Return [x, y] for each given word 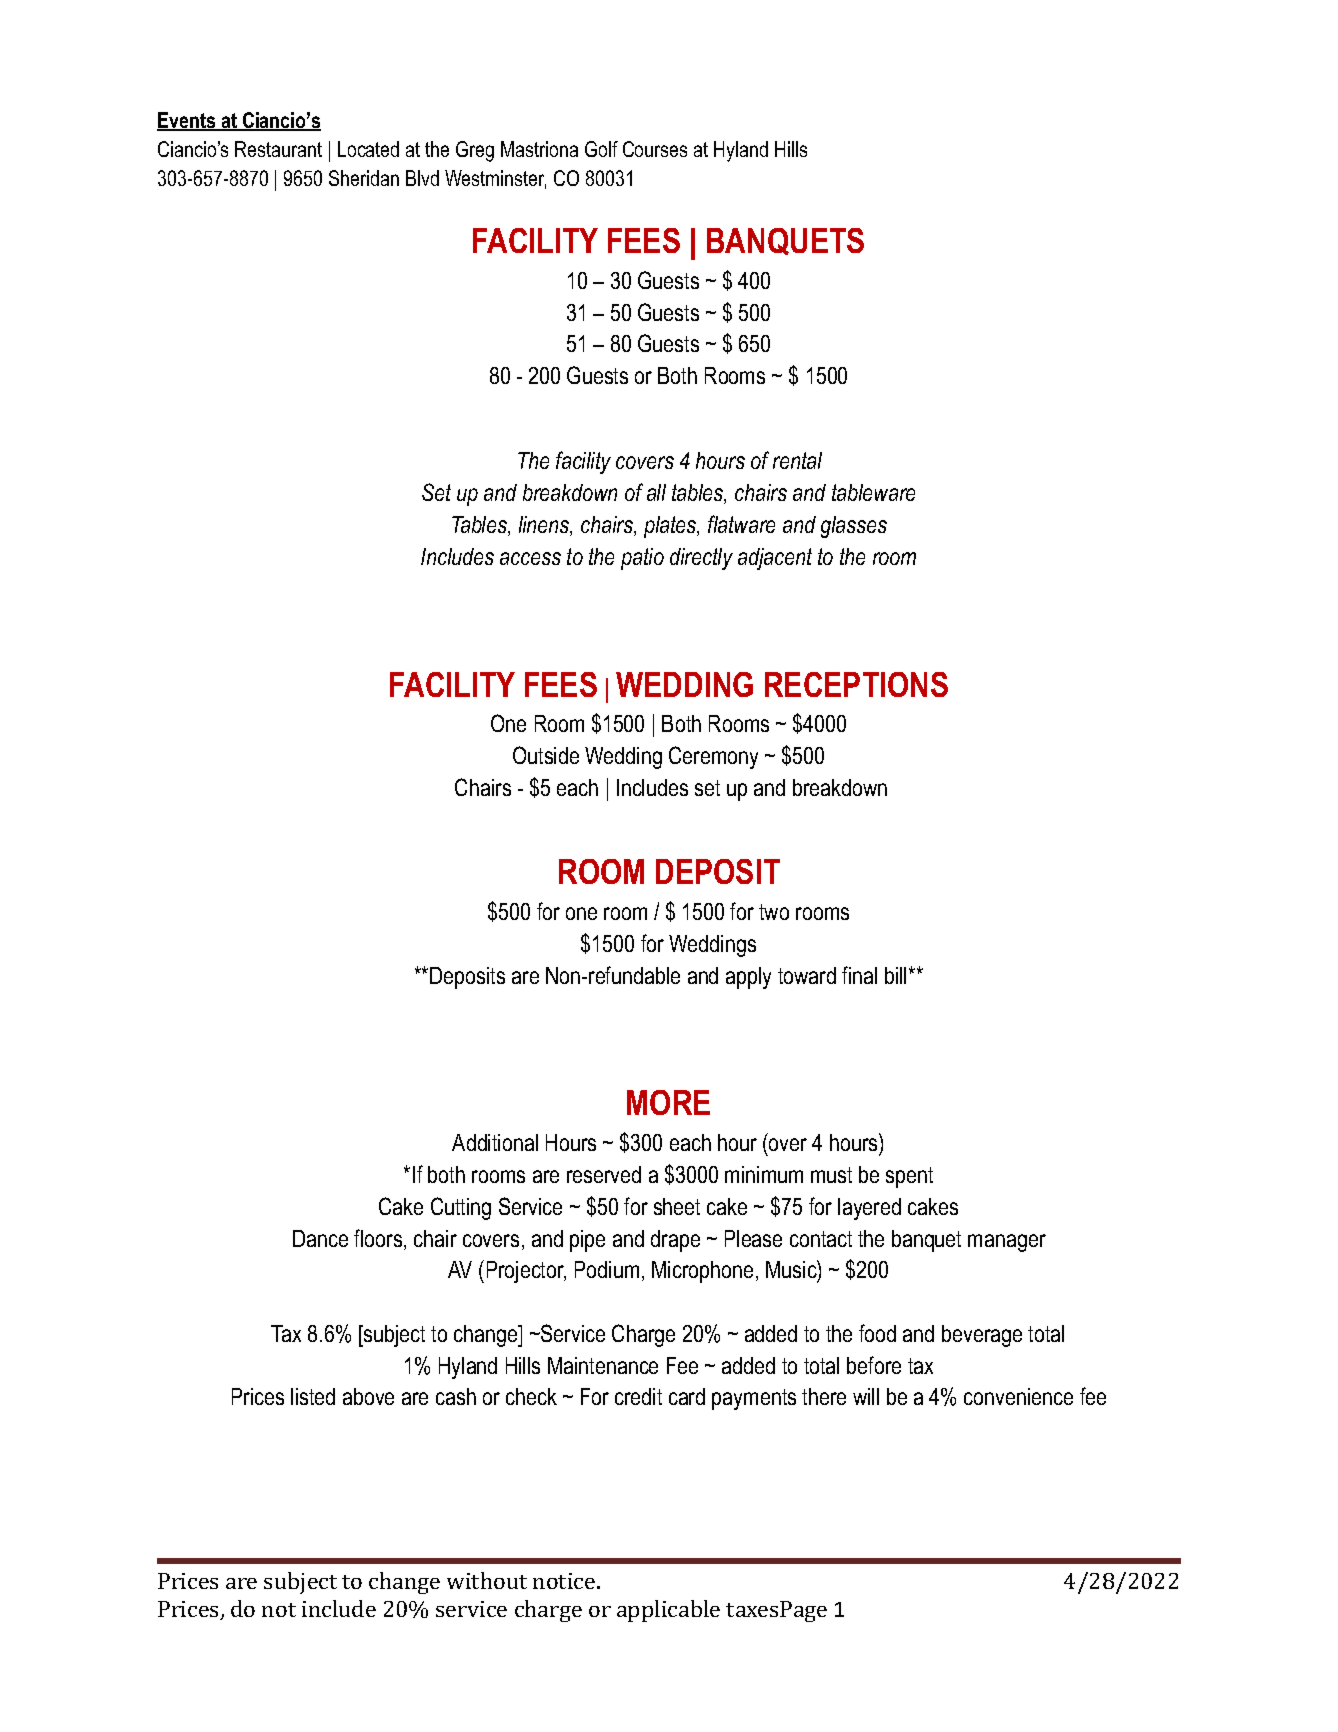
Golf [601, 149]
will [866, 1396]
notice [565, 1581]
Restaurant [278, 149]
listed [313, 1396]
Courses [655, 149]
